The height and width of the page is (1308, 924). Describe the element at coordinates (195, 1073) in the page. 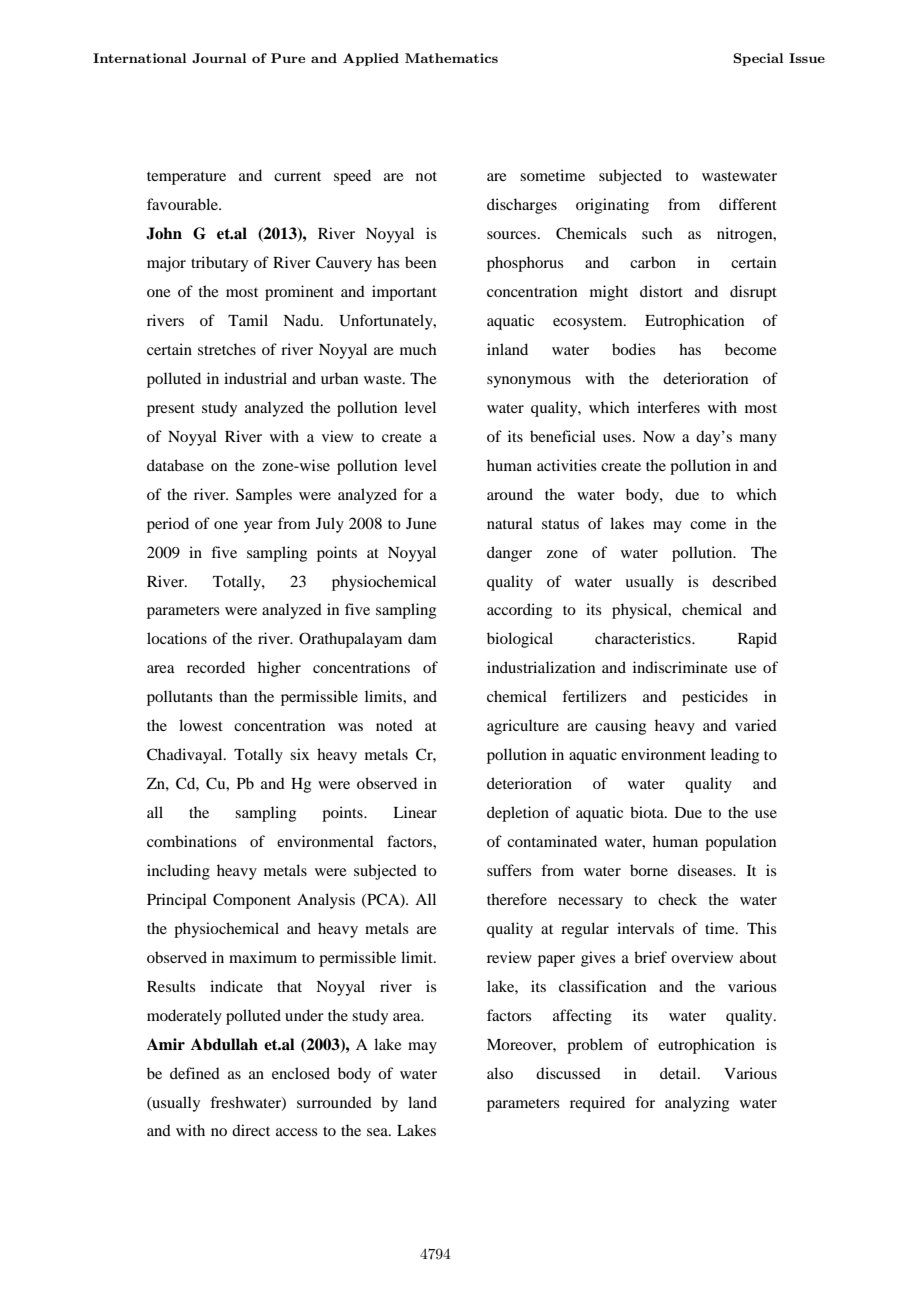

I see `defined` at that location.
